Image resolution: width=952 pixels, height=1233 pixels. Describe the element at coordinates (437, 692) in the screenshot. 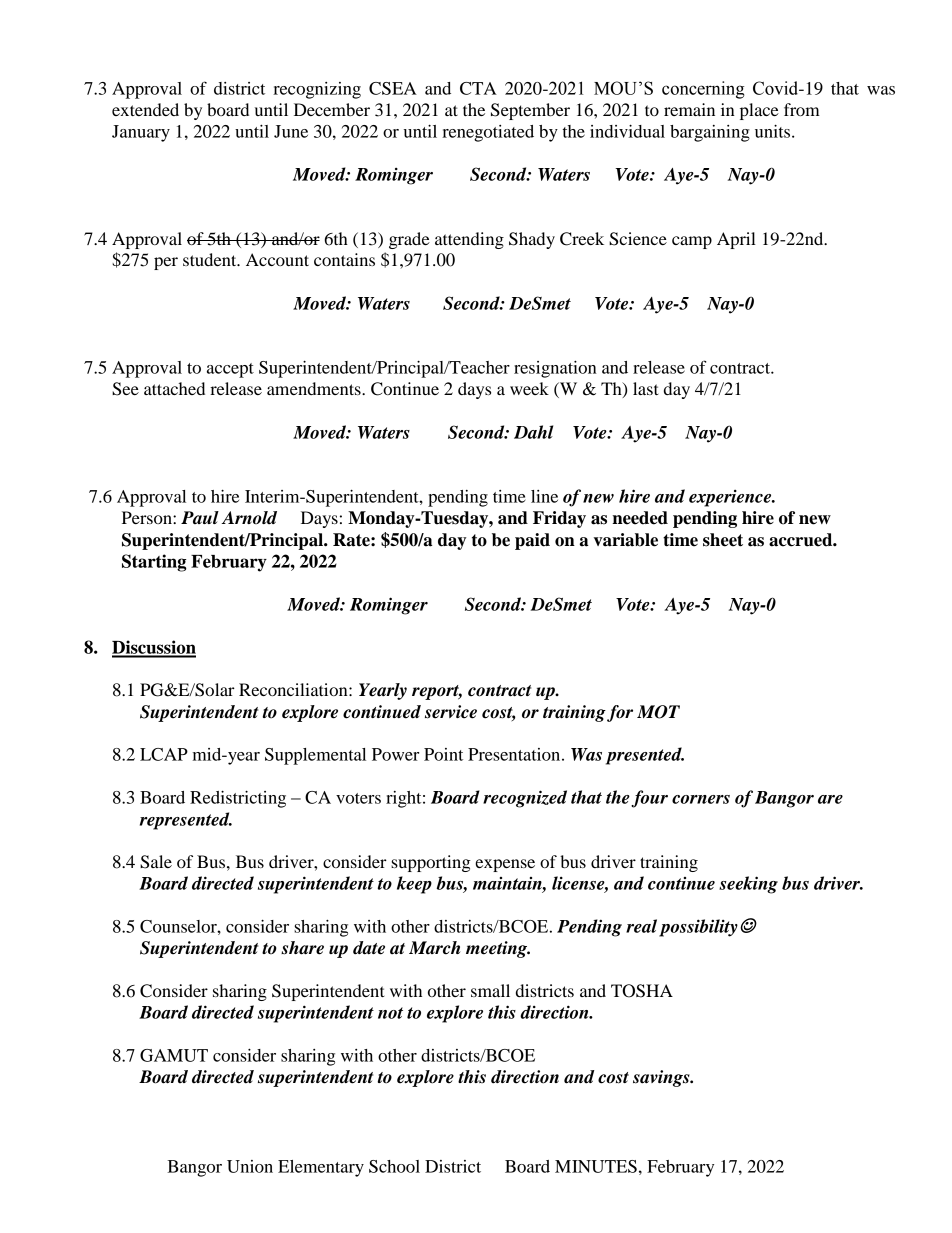

I see `report` at that location.
